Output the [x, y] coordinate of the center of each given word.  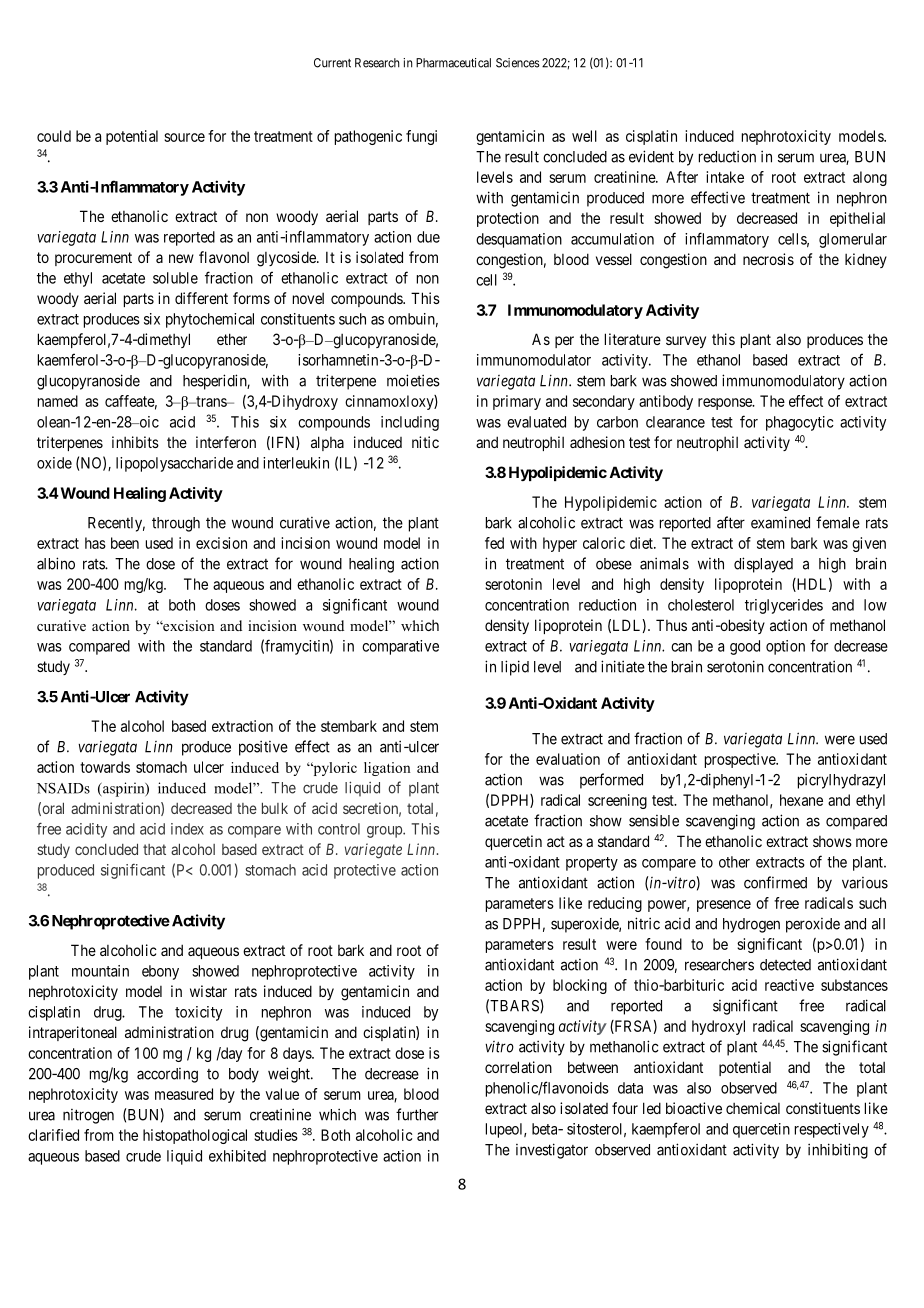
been [125, 543]
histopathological [195, 1136]
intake [725, 177]
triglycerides [784, 606]
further [417, 1114]
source [184, 137]
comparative [400, 647]
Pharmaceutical [453, 63]
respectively [832, 1130]
